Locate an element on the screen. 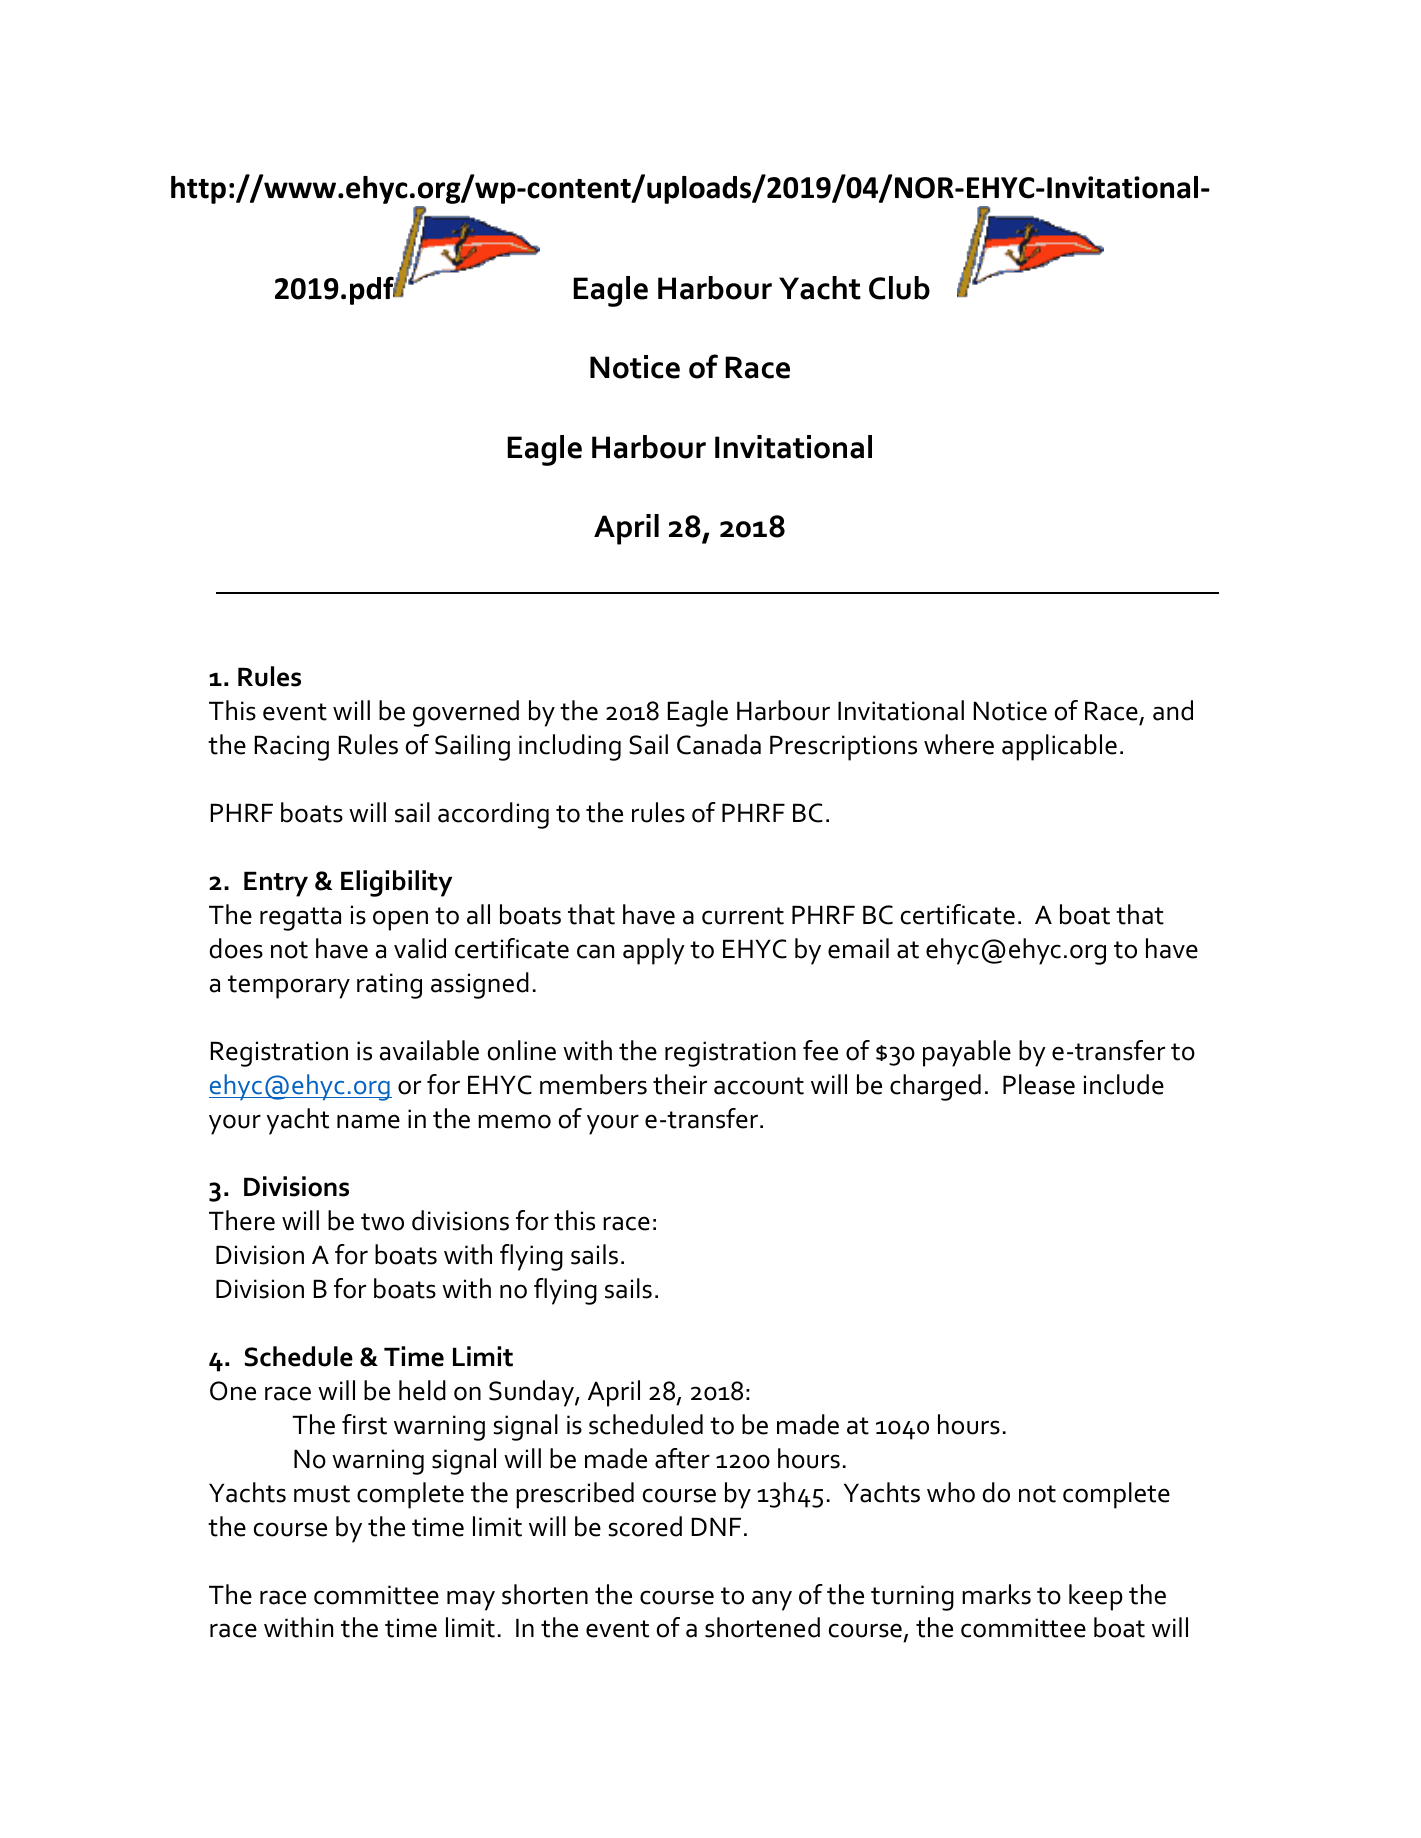  payable is located at coordinates (967, 1053).
